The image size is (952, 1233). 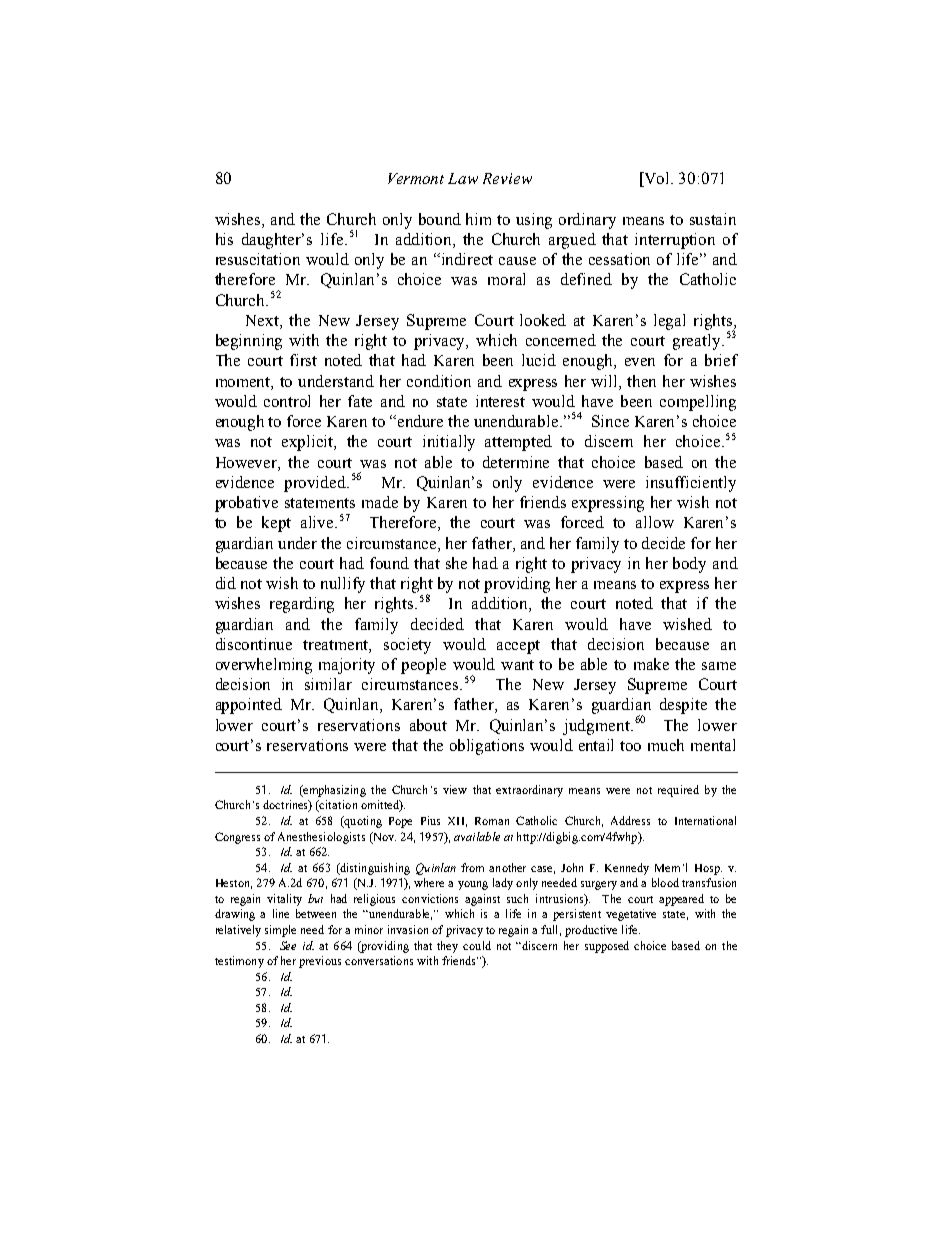 What do you see at coordinates (389, 563) in the screenshot?
I see `found` at bounding box center [389, 563].
